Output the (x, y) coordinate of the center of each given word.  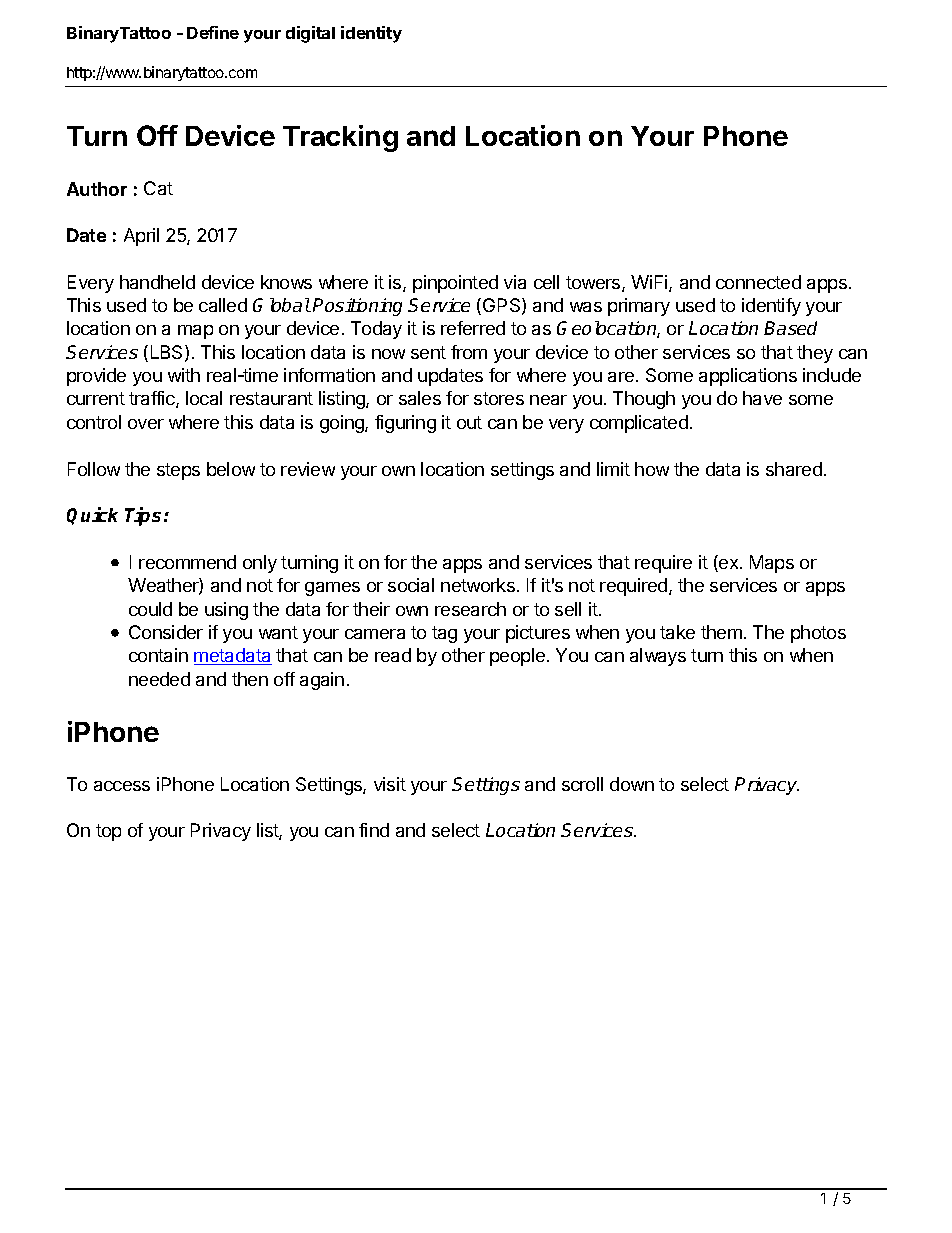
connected (758, 282)
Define (213, 32)
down (632, 784)
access (122, 786)
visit (390, 784)
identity (371, 34)
